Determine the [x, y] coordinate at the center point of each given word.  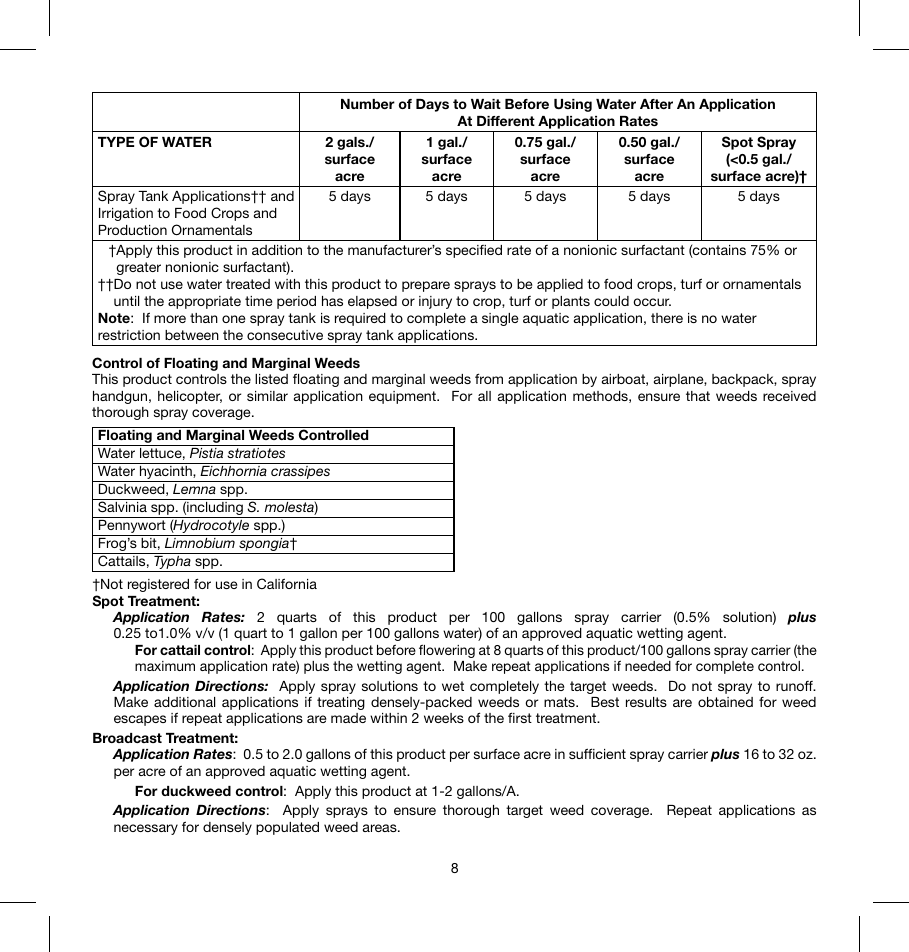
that [698, 396]
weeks [444, 718]
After [656, 104]
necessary [146, 829]
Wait [486, 104]
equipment [403, 397]
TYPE [116, 142]
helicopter [190, 397]
